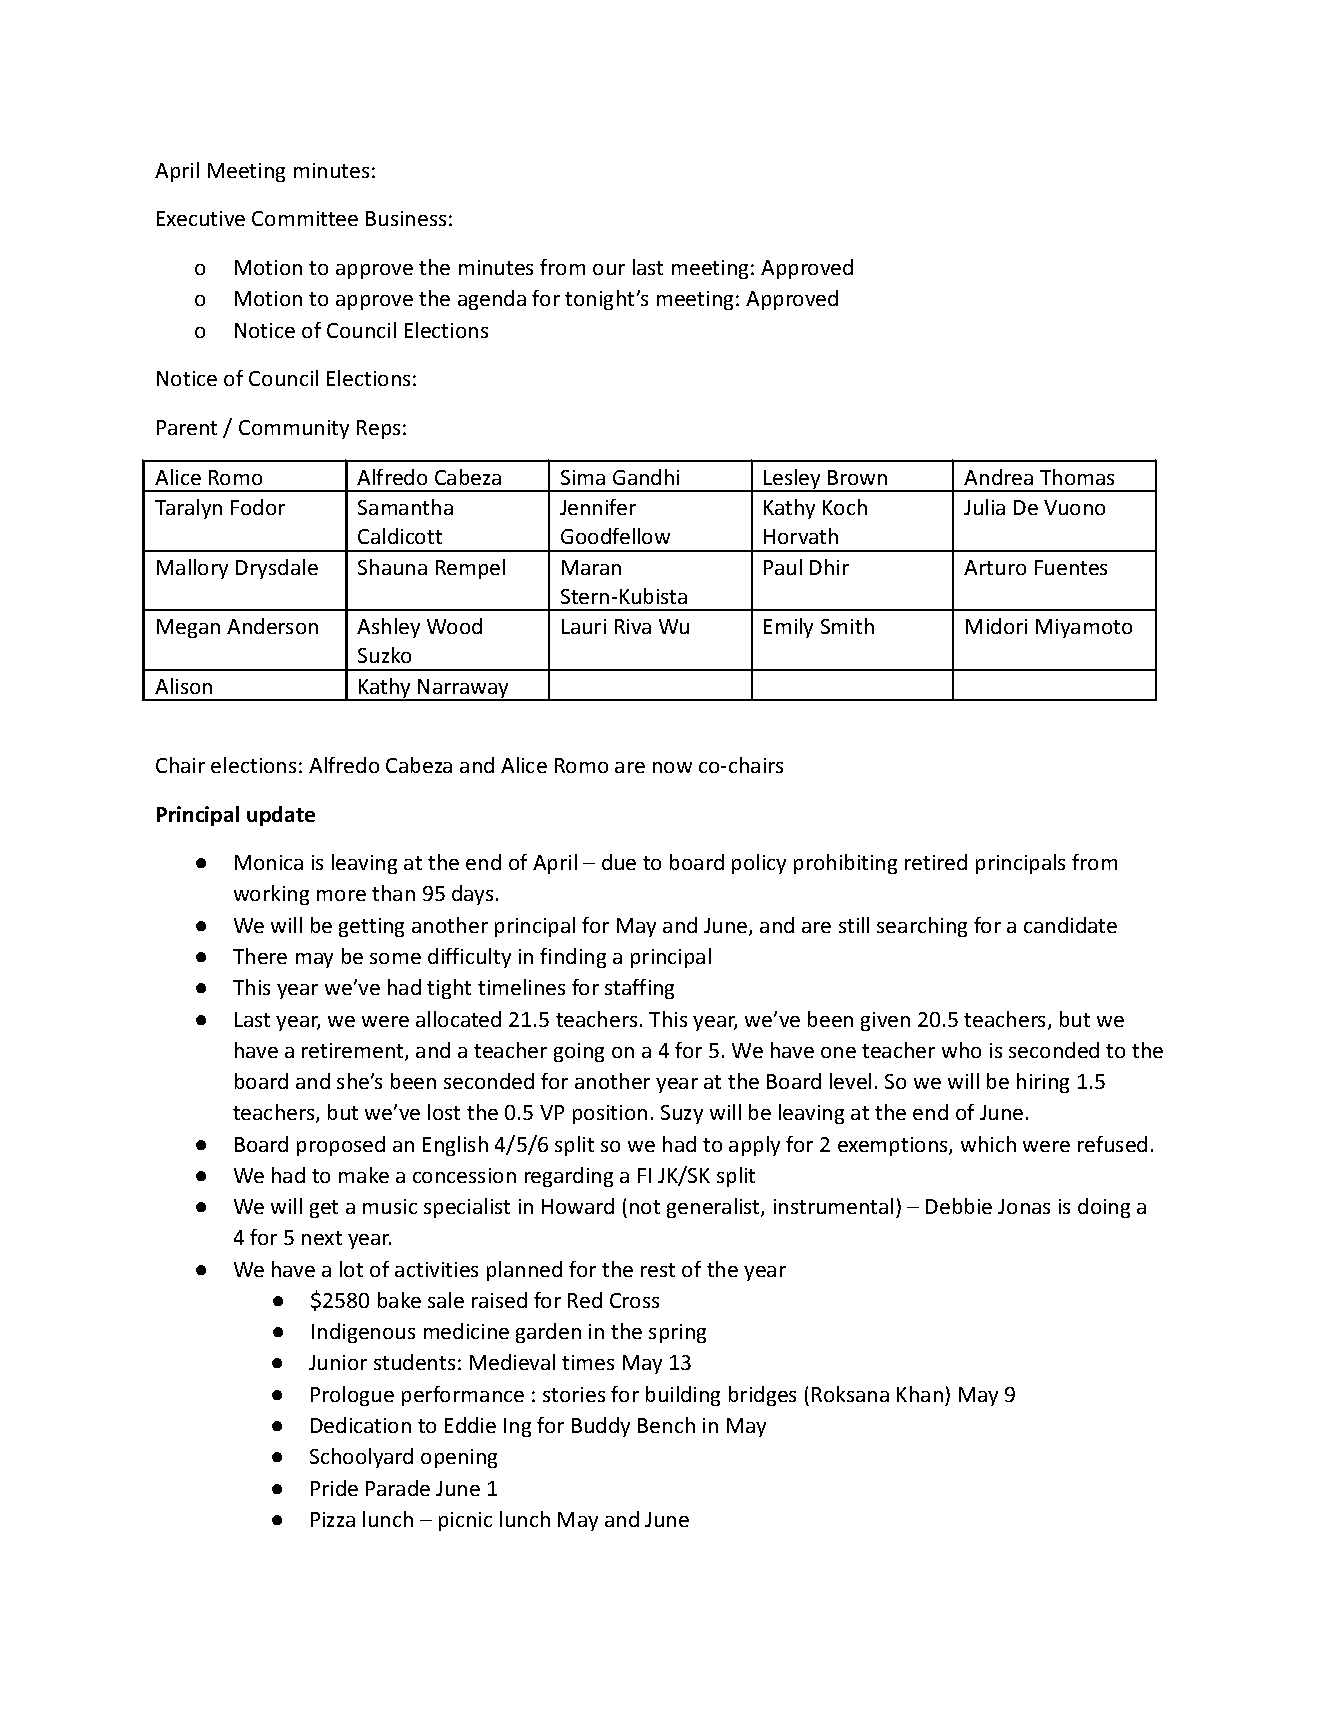  I want to click on retired, so click(936, 862).
